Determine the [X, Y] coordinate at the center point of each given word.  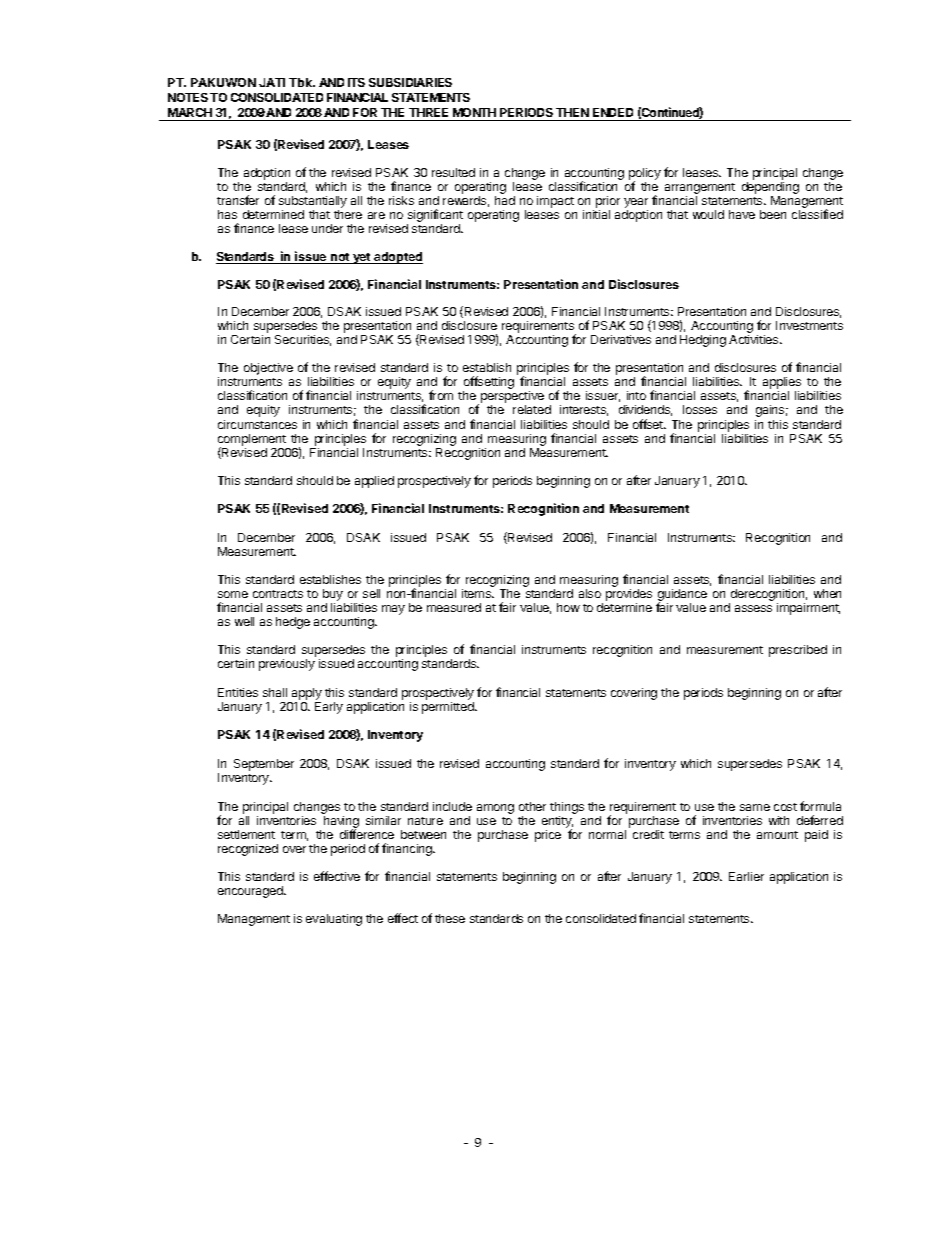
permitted [449, 708]
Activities [755, 339]
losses [700, 409]
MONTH [474, 112]
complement [252, 441]
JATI [272, 82]
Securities [303, 340]
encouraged [251, 892]
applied [374, 482]
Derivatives [621, 339]
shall [275, 692]
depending [770, 189]
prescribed [798, 651]
